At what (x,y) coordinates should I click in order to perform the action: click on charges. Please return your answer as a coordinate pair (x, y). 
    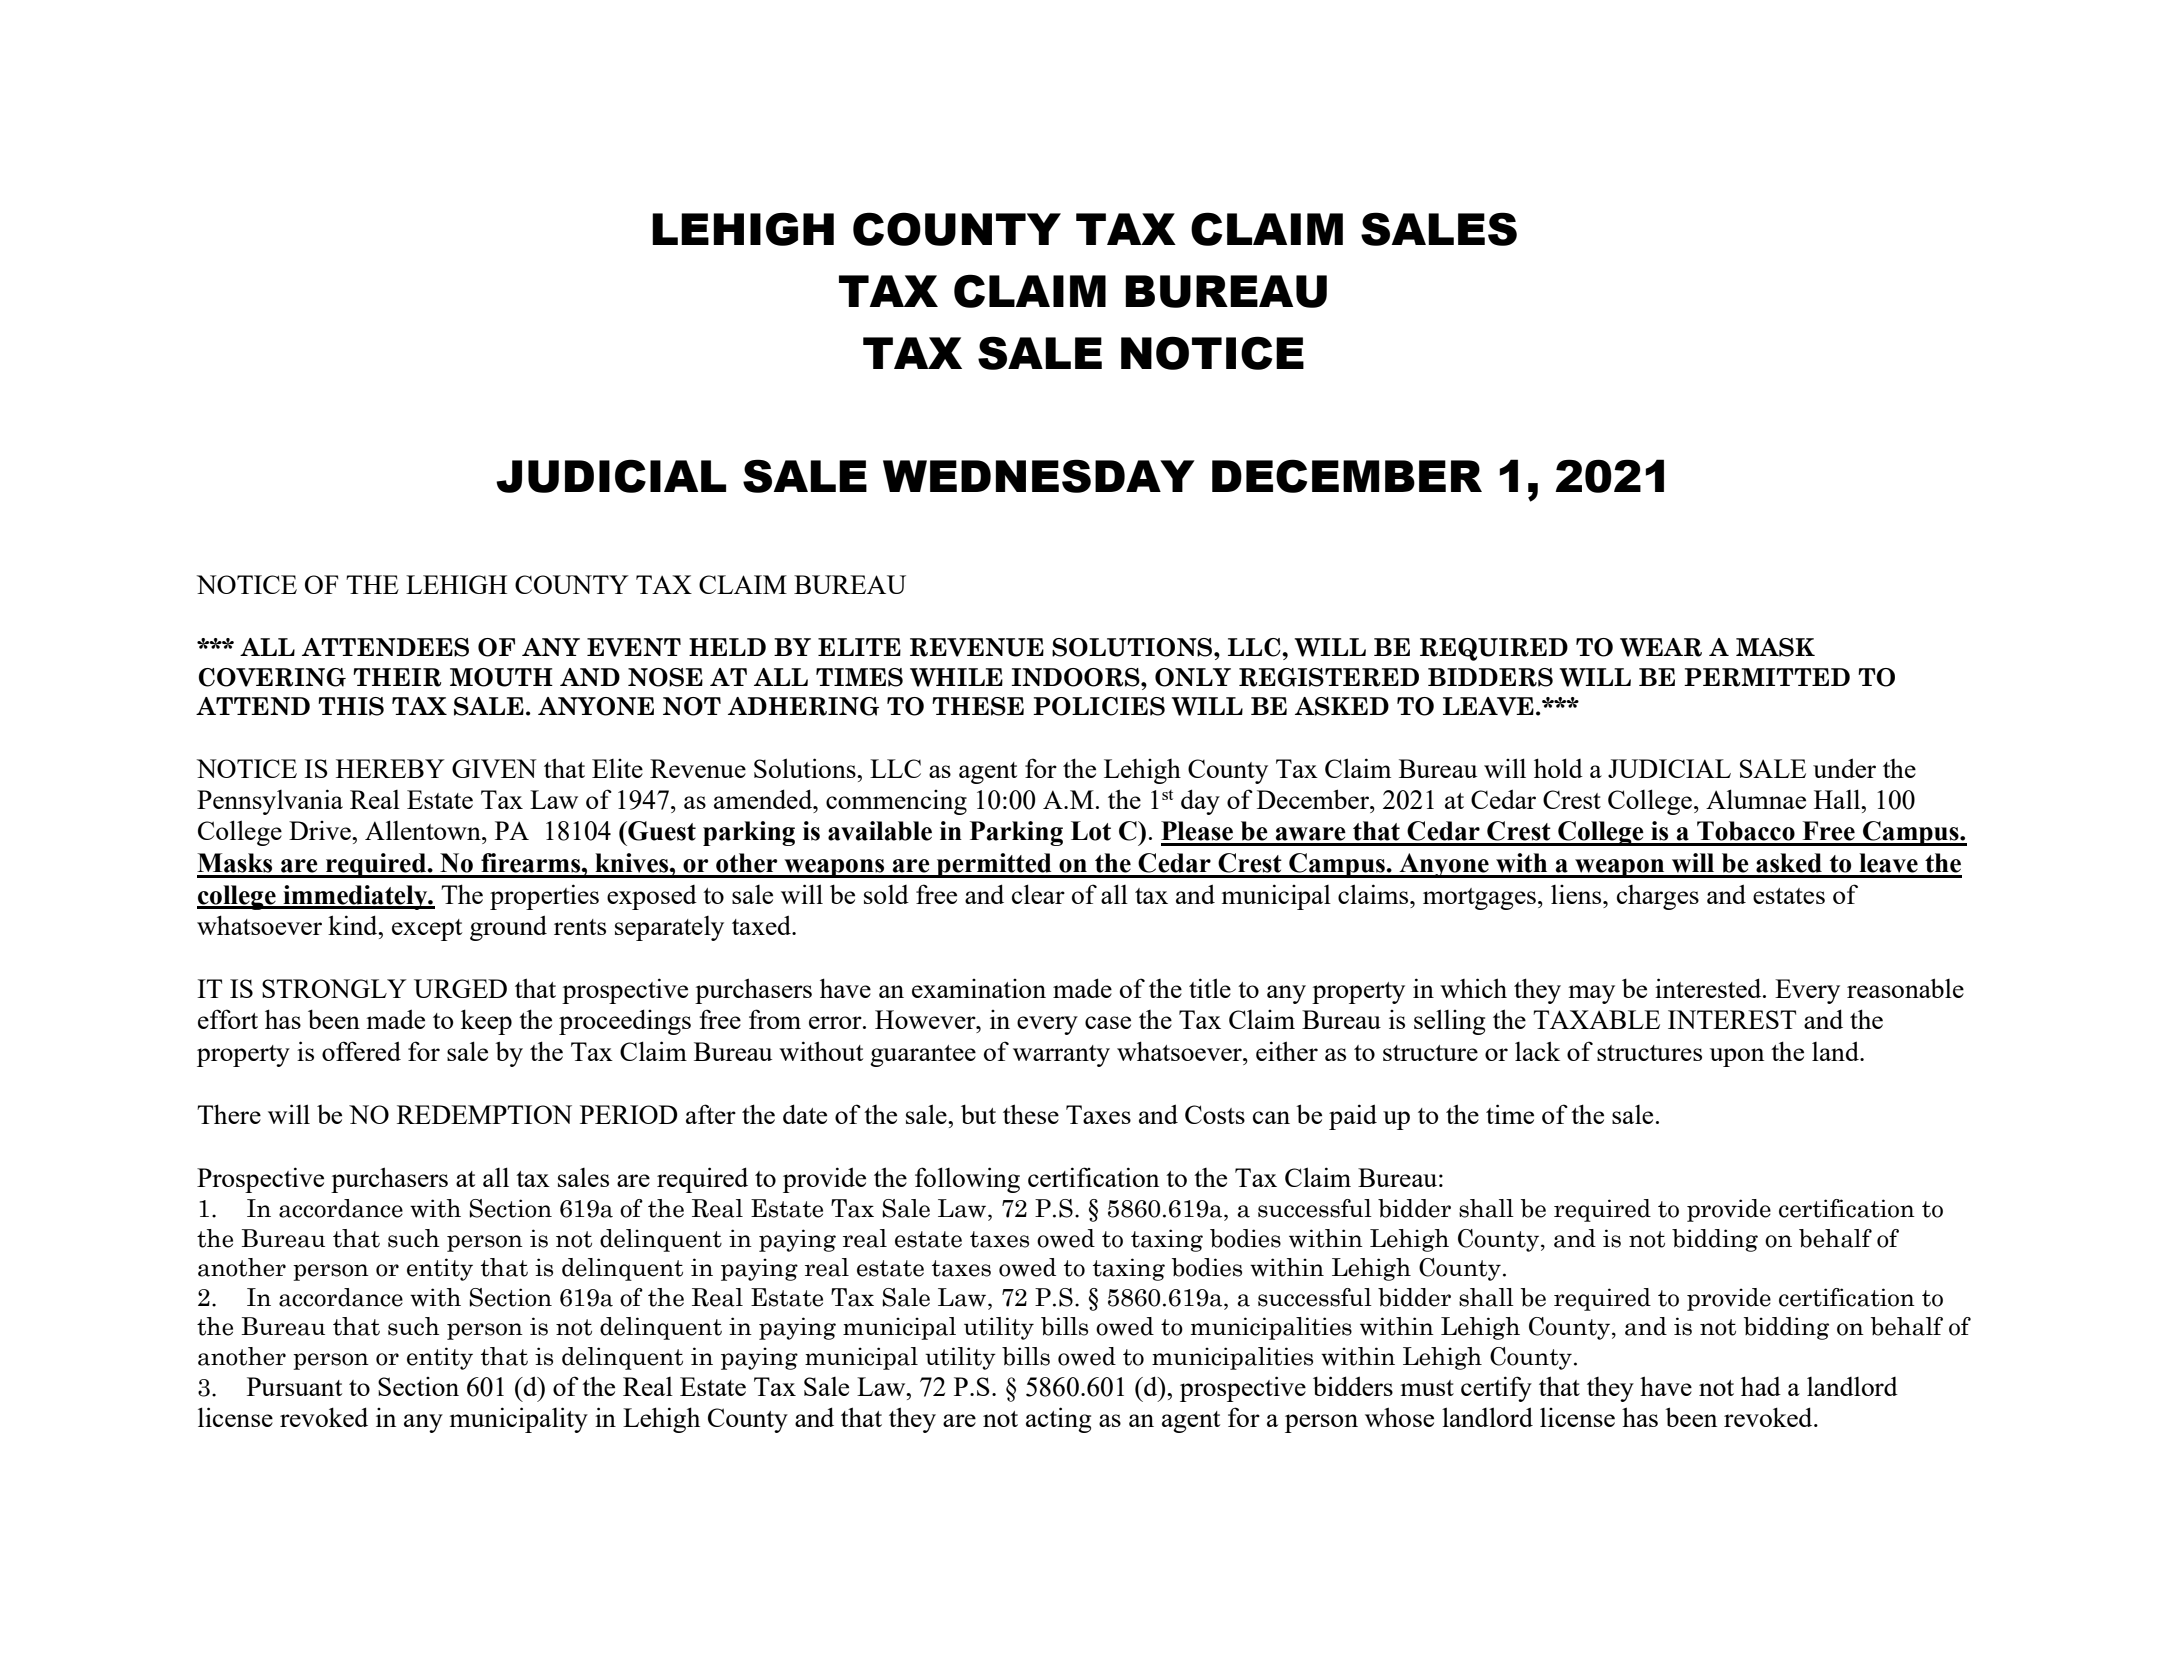
    Looking at the image, I should click on (1658, 897).
